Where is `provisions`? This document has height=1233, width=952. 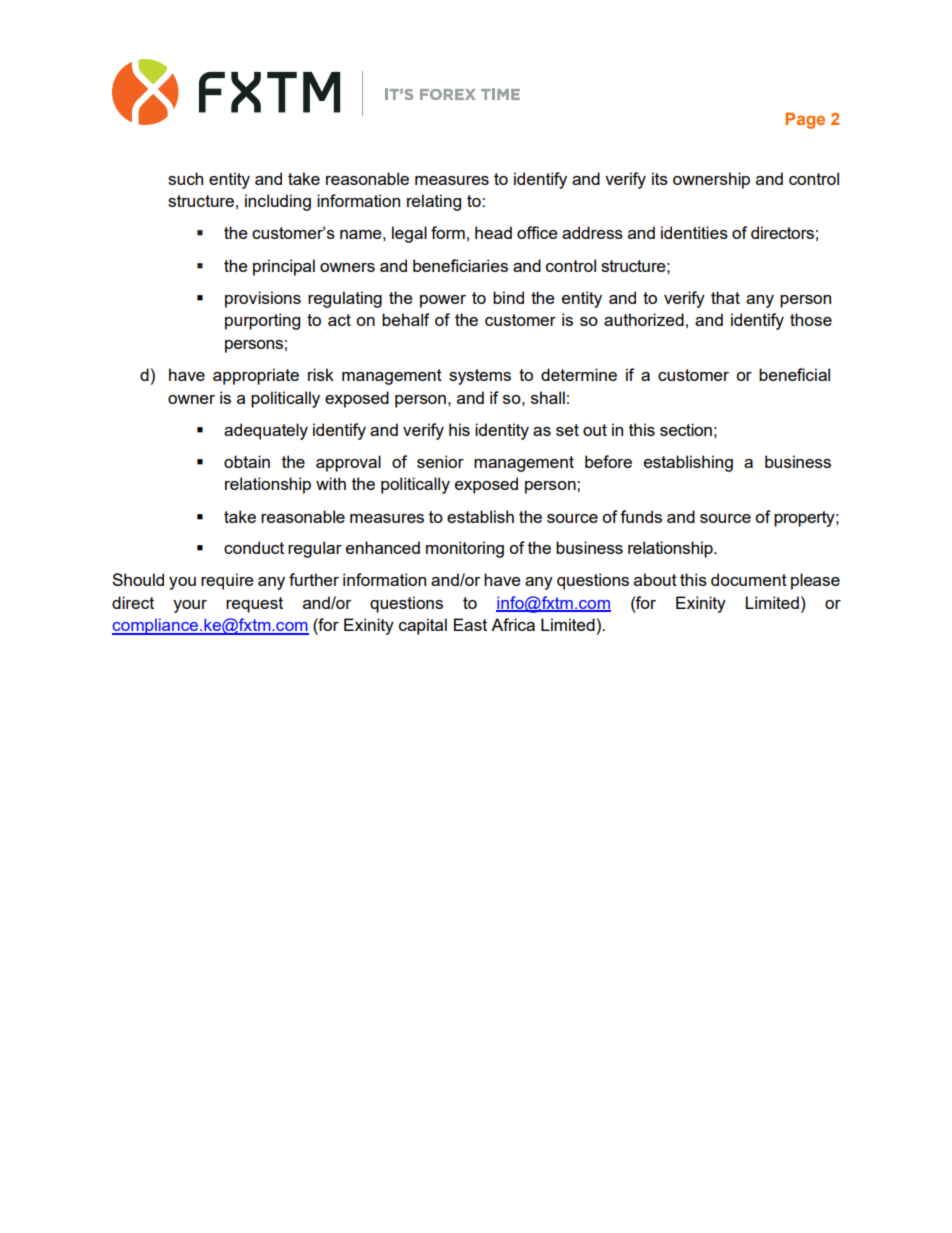 provisions is located at coordinates (263, 299).
